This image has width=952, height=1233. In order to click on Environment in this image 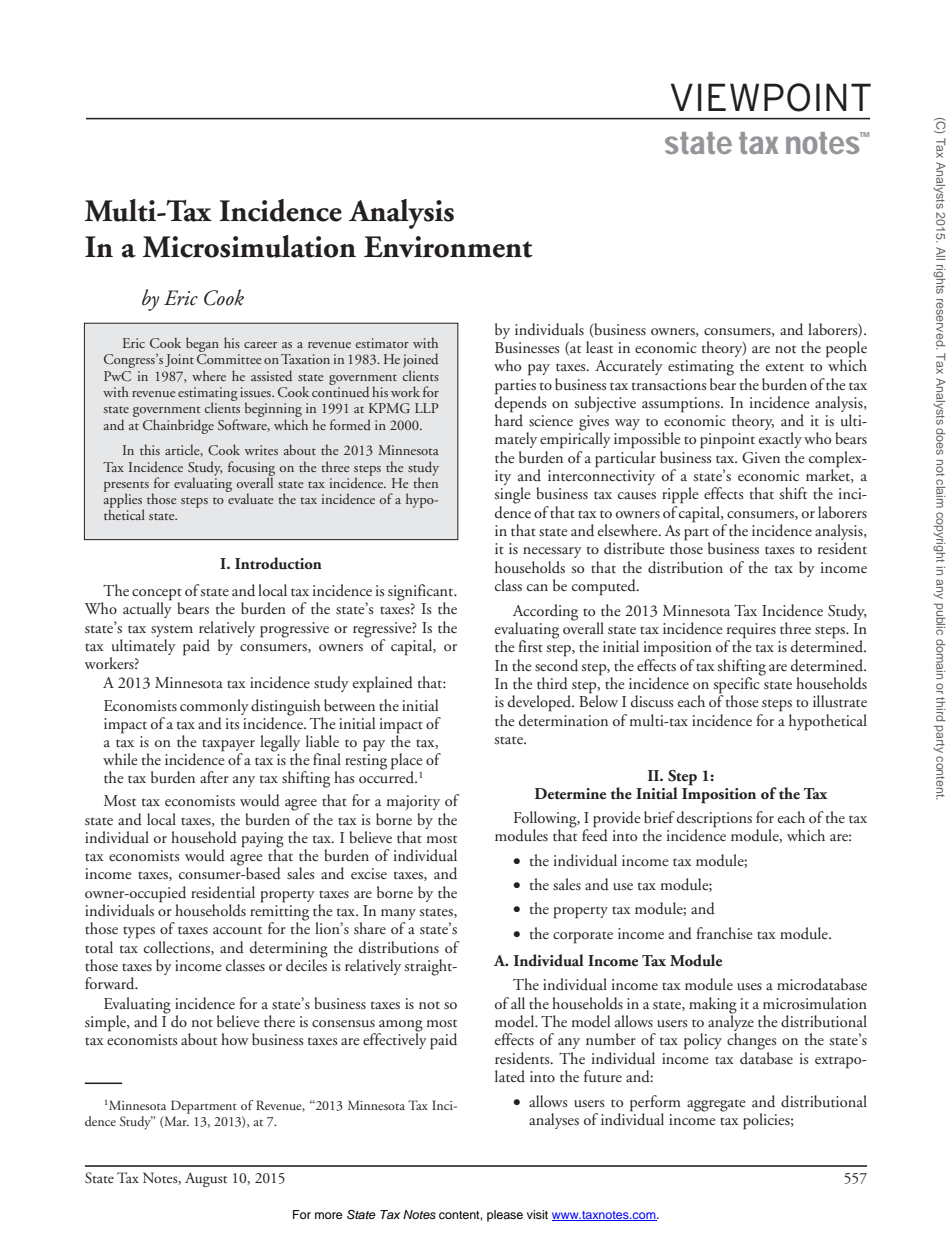, I will do `click(448, 247)`.
